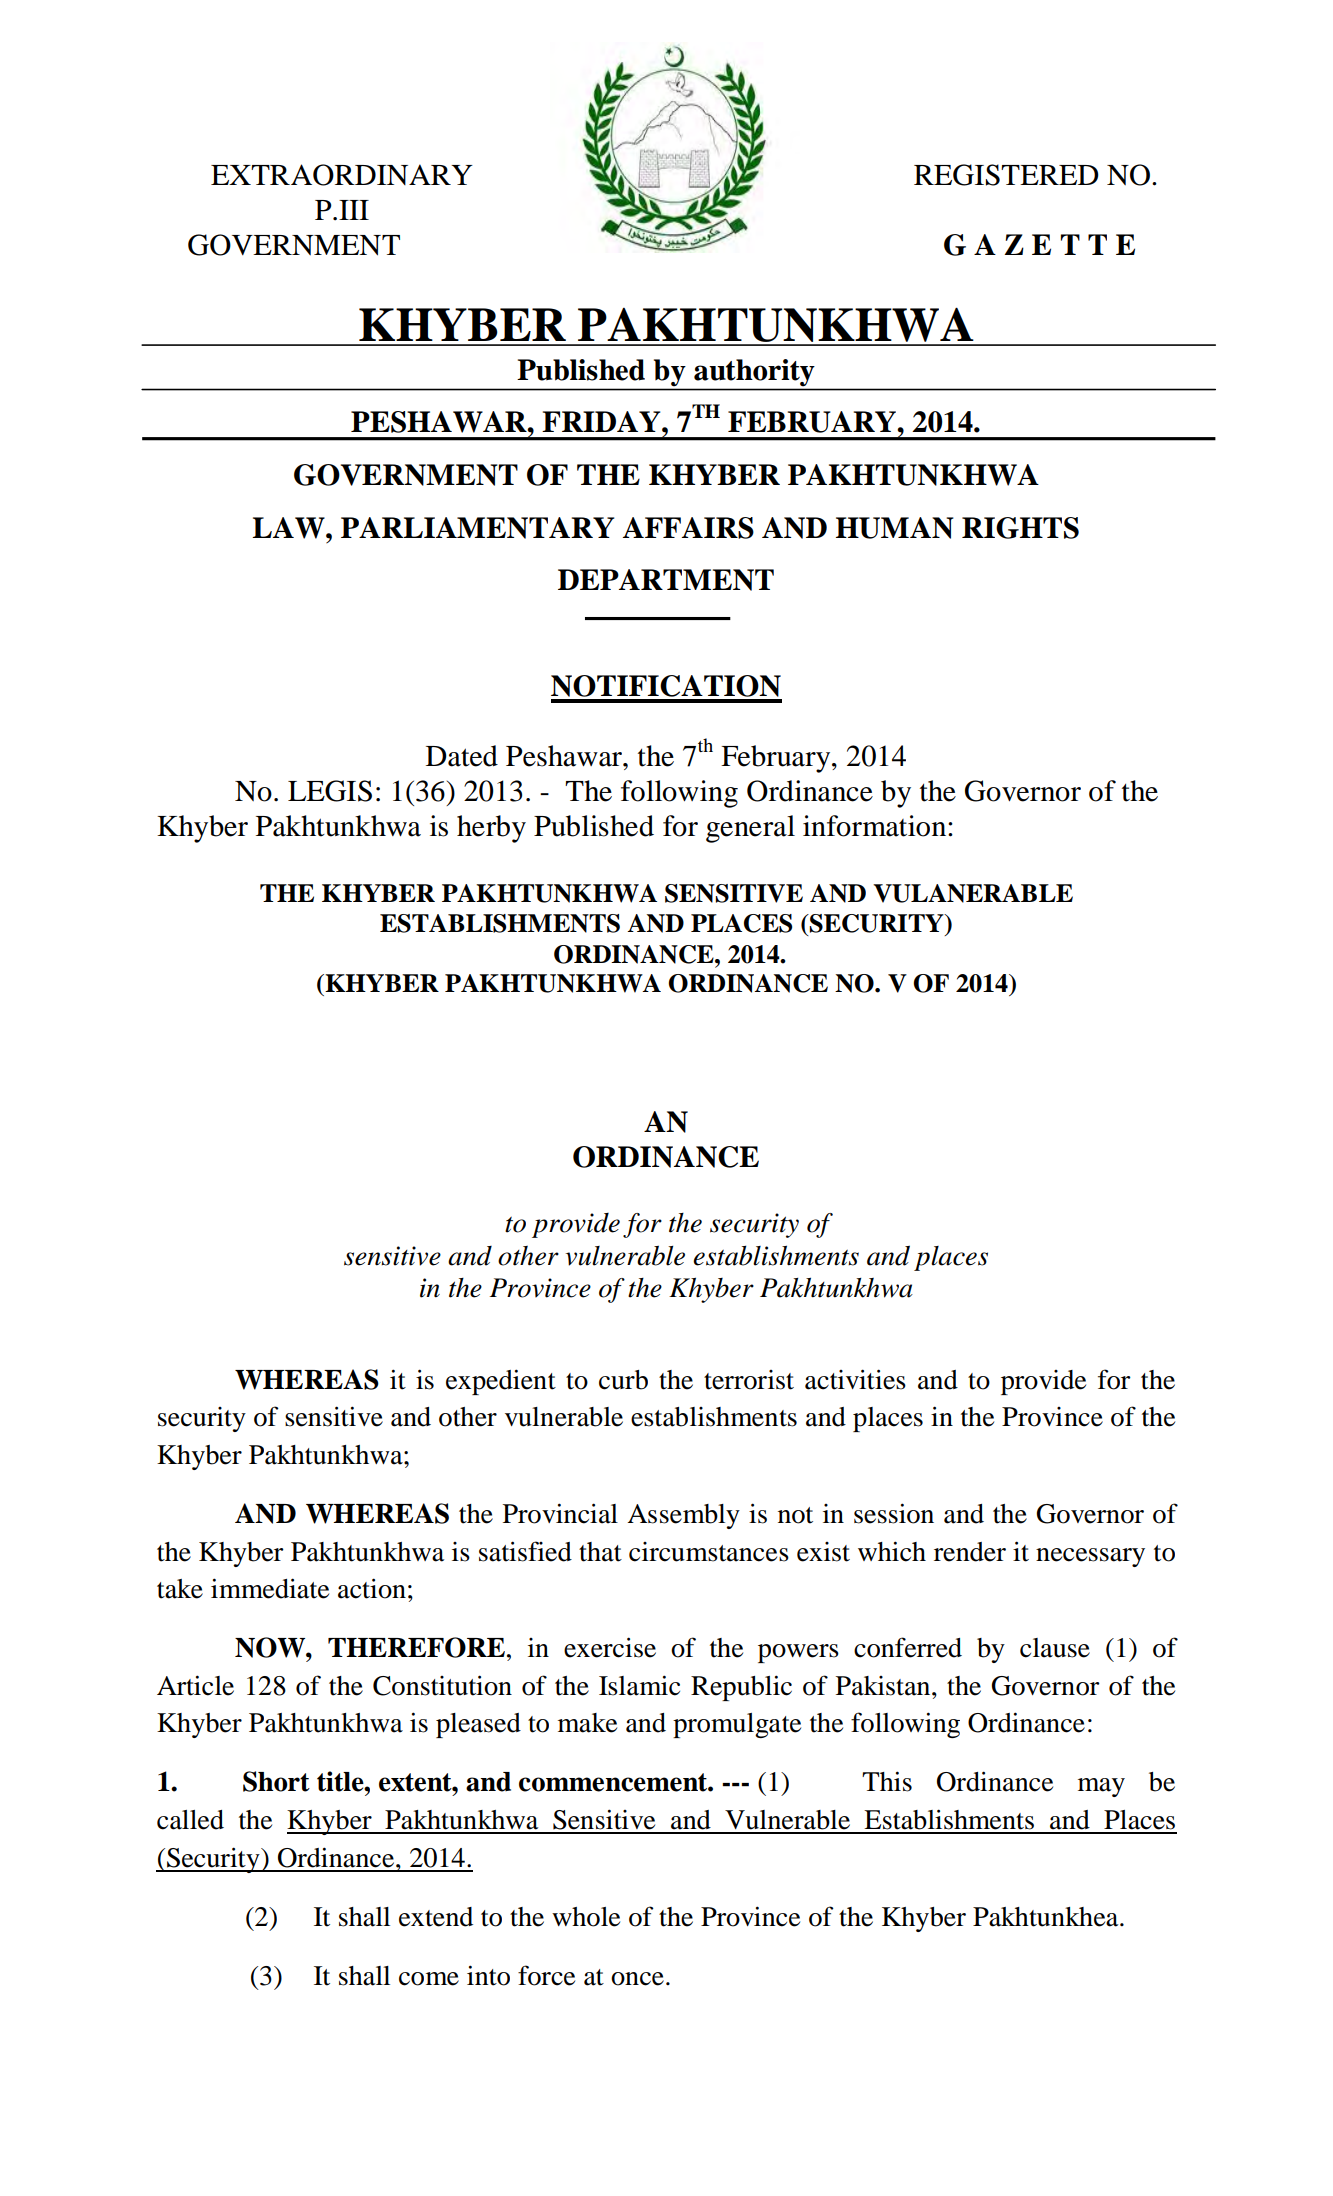 The image size is (1333, 2196). Describe the element at coordinates (342, 175) in the page. I see `EXTRAORDINARY` at that location.
